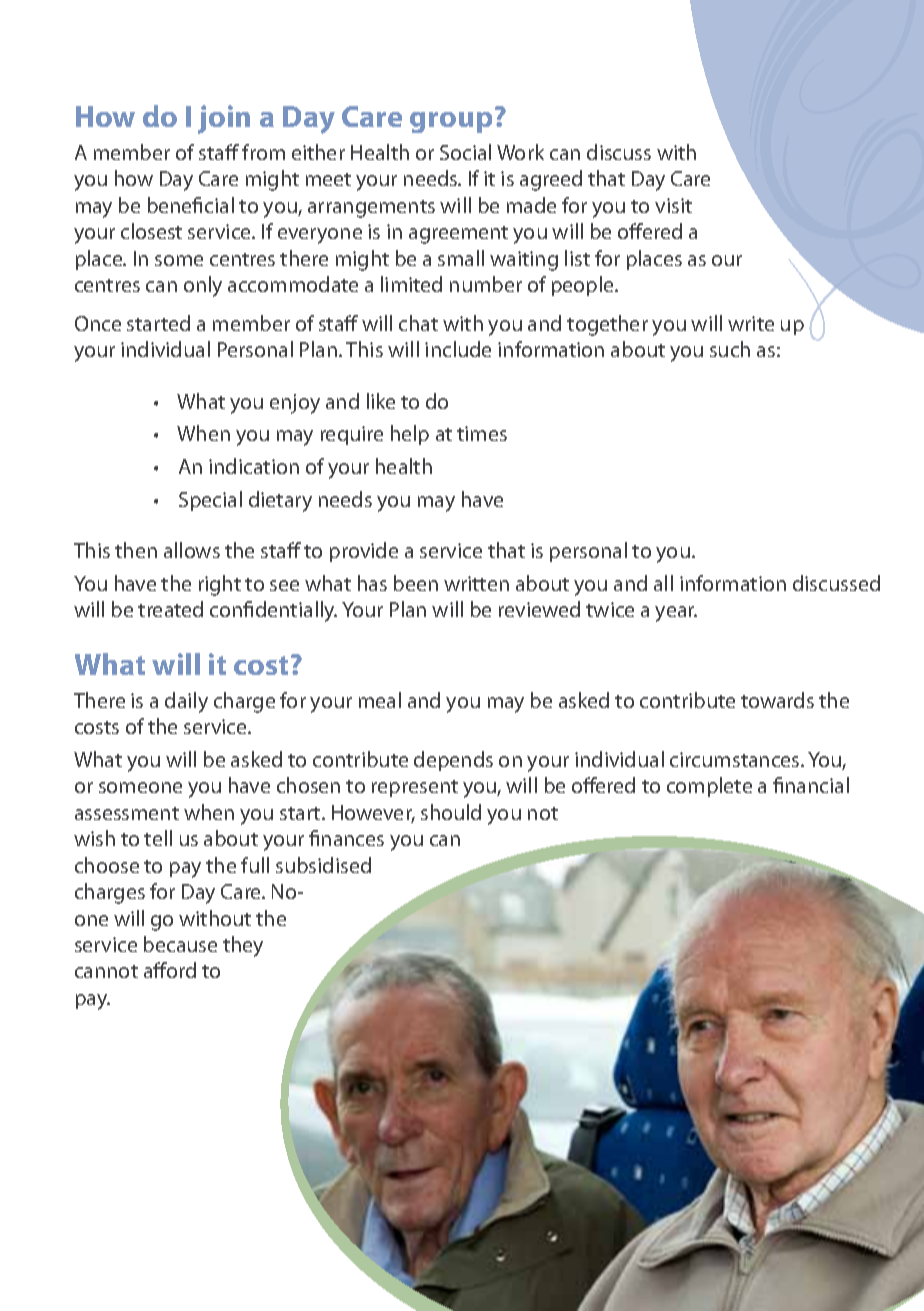 Image resolution: width=924 pixels, height=1311 pixels. What do you see at coordinates (380, 700) in the page?
I see `meal` at bounding box center [380, 700].
